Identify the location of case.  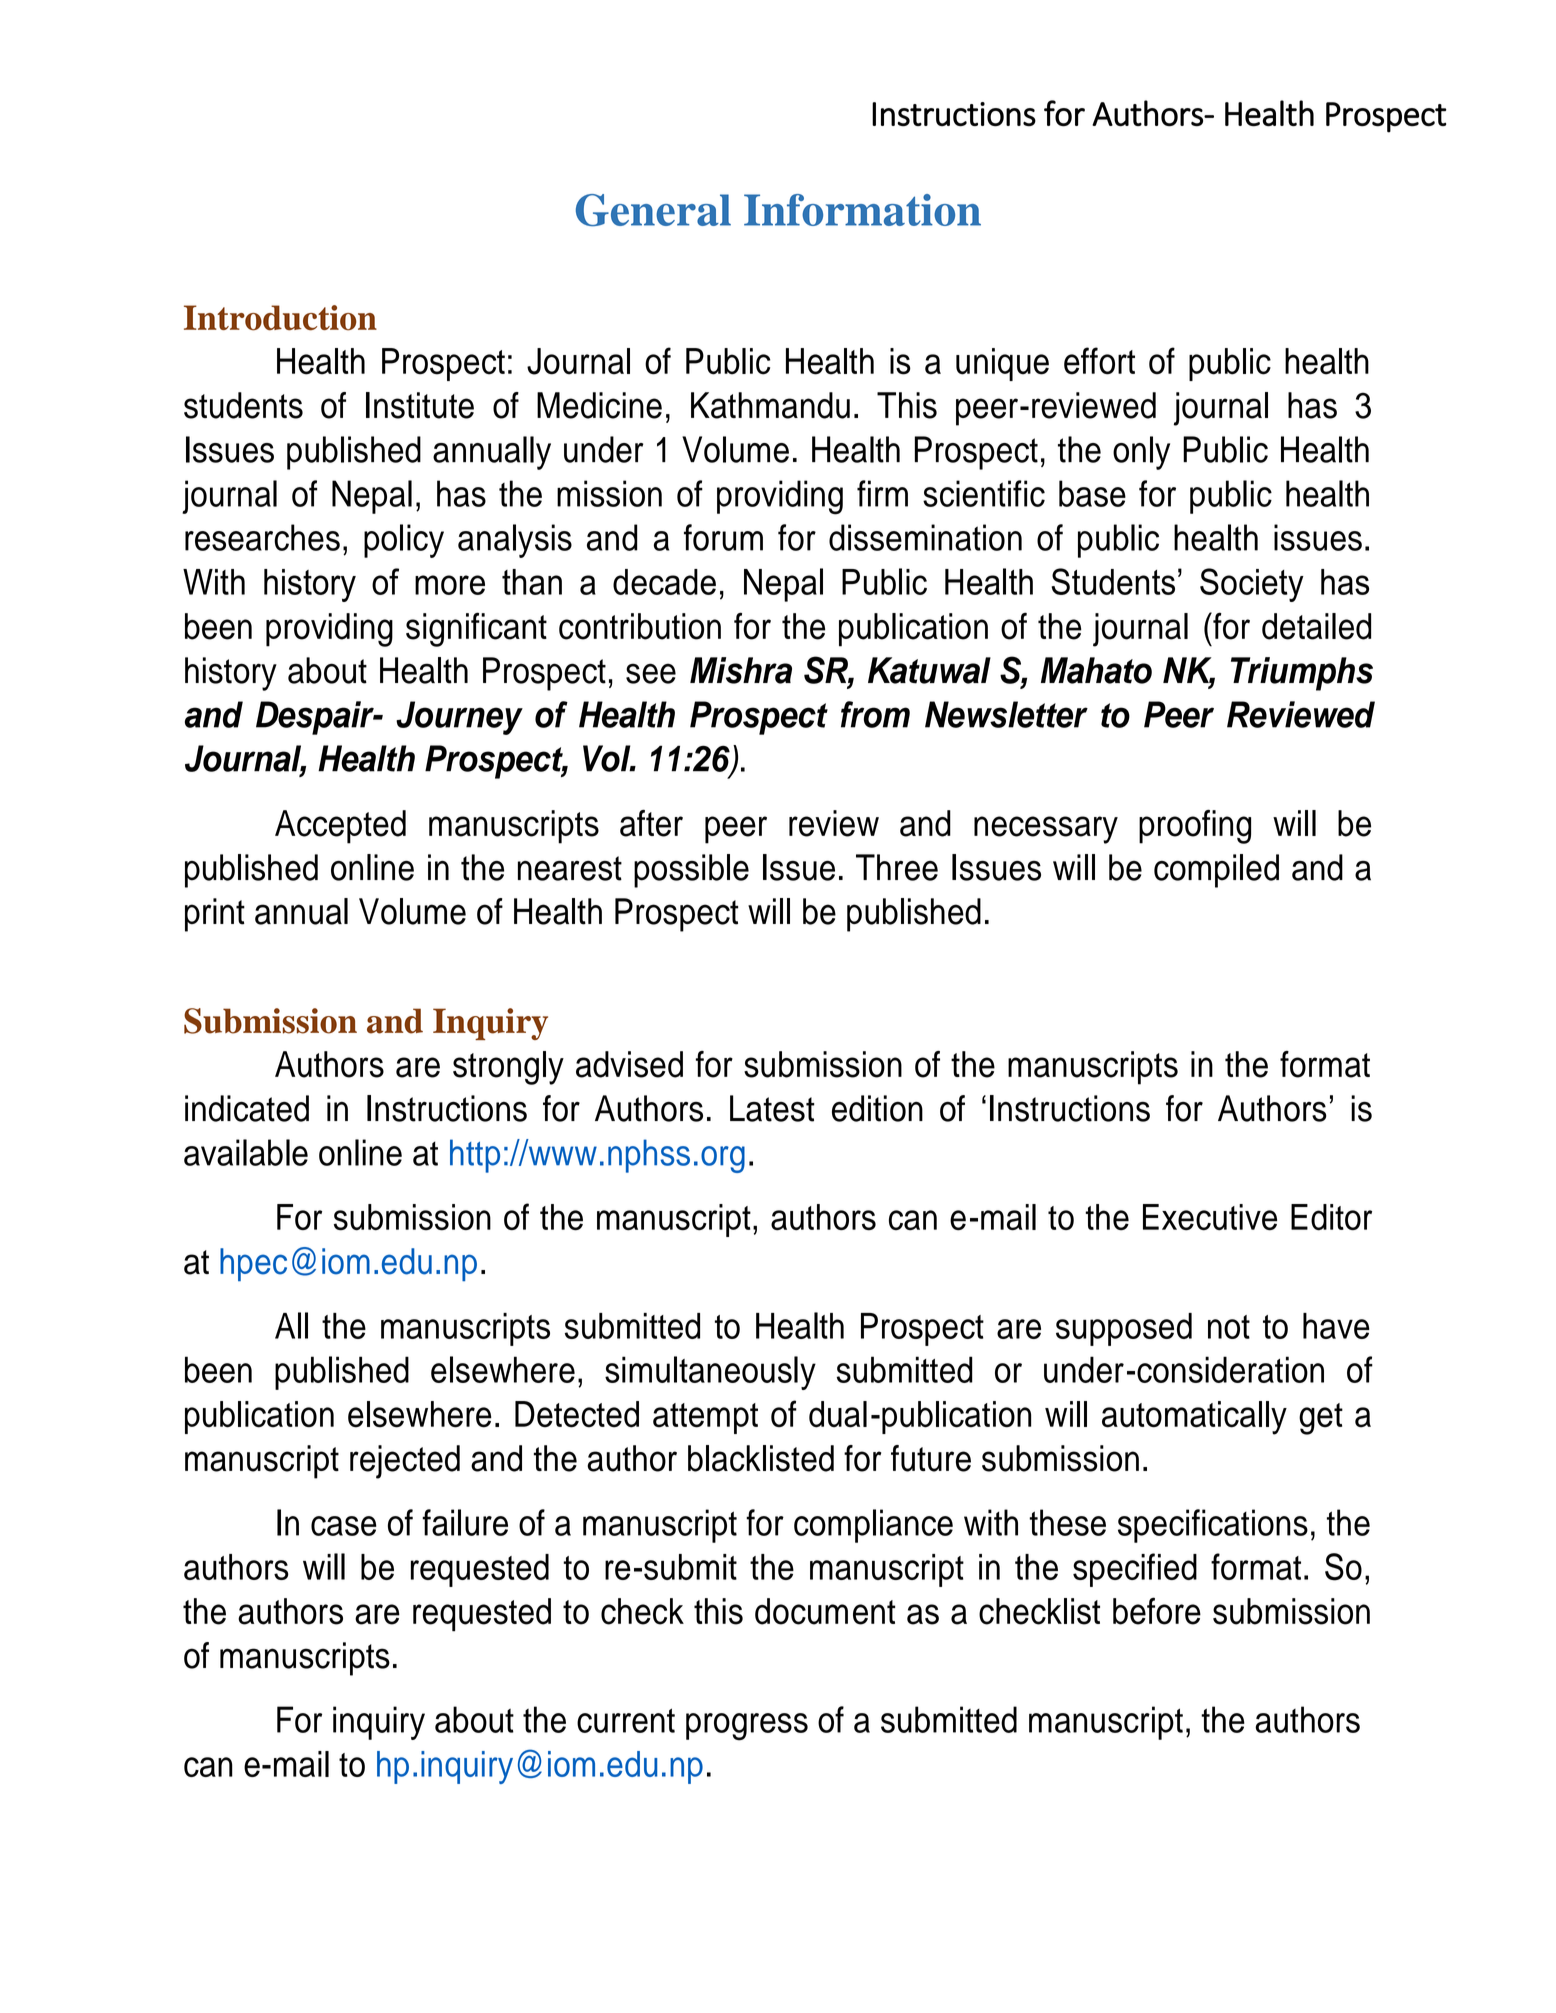
(344, 1526).
